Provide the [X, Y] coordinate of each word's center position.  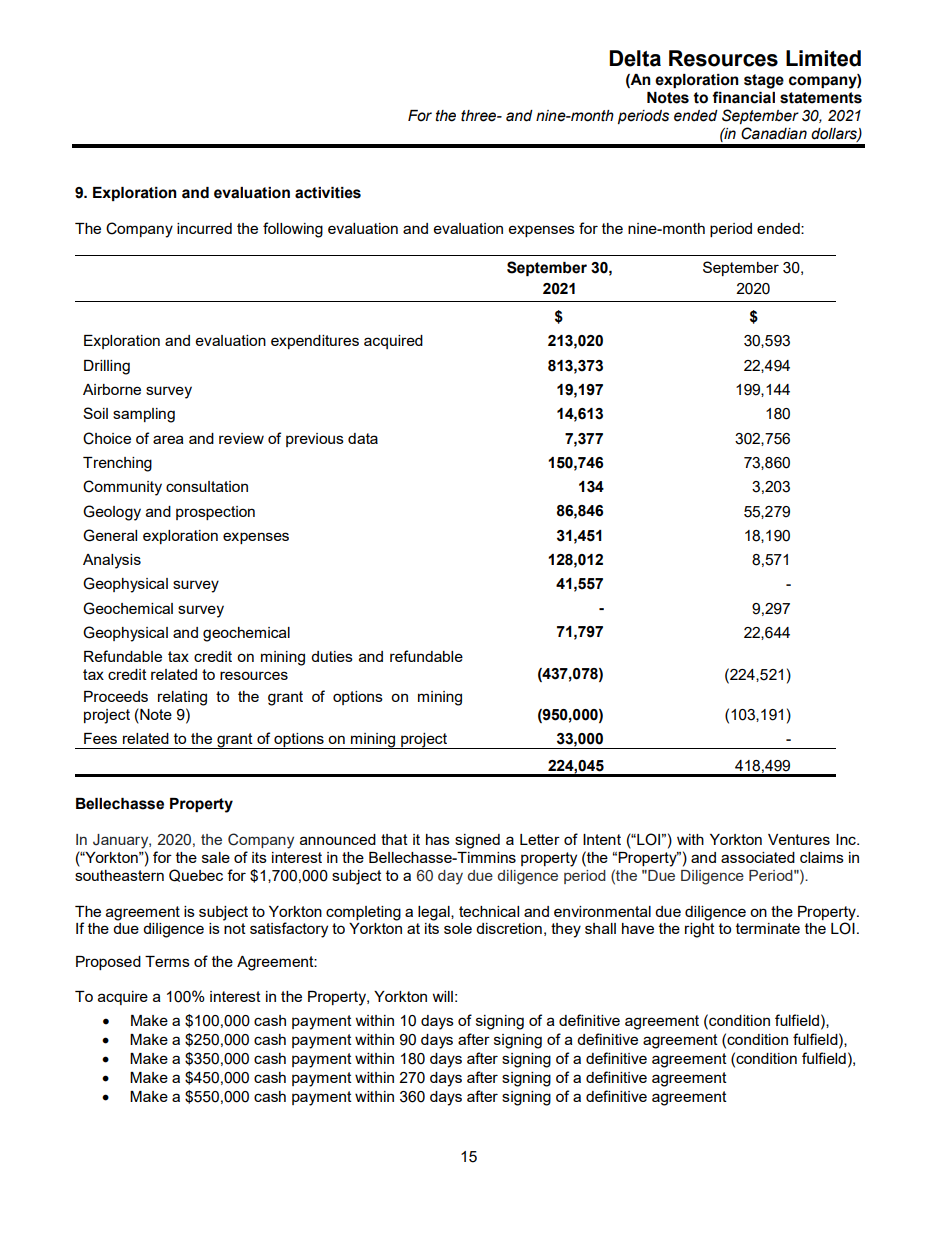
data [363, 438]
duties [332, 656]
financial [743, 97]
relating [182, 698]
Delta [635, 58]
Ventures [799, 839]
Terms [167, 961]
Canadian [774, 133]
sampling [144, 415]
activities [328, 193]
